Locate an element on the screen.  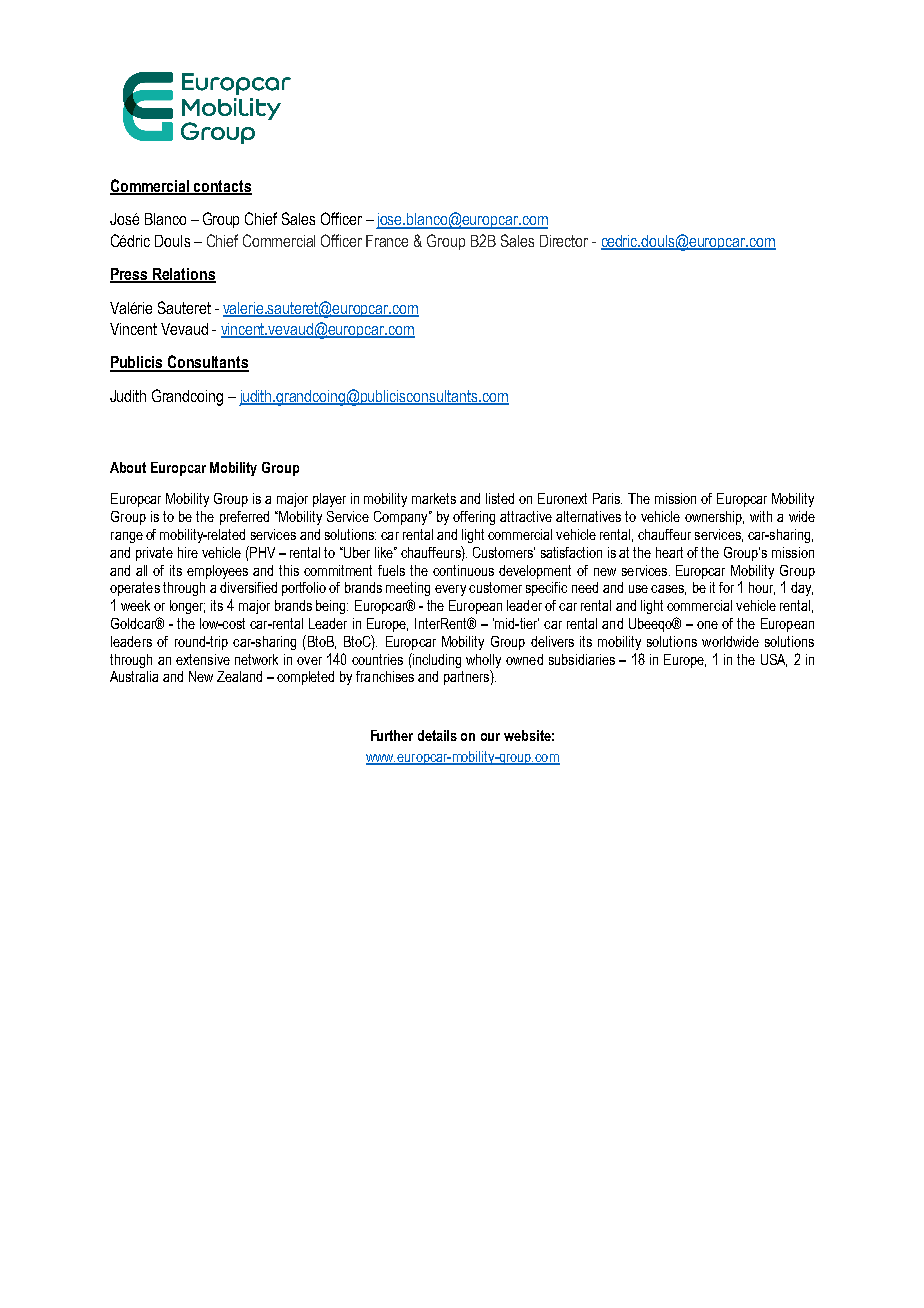
About is located at coordinates (128, 467).
